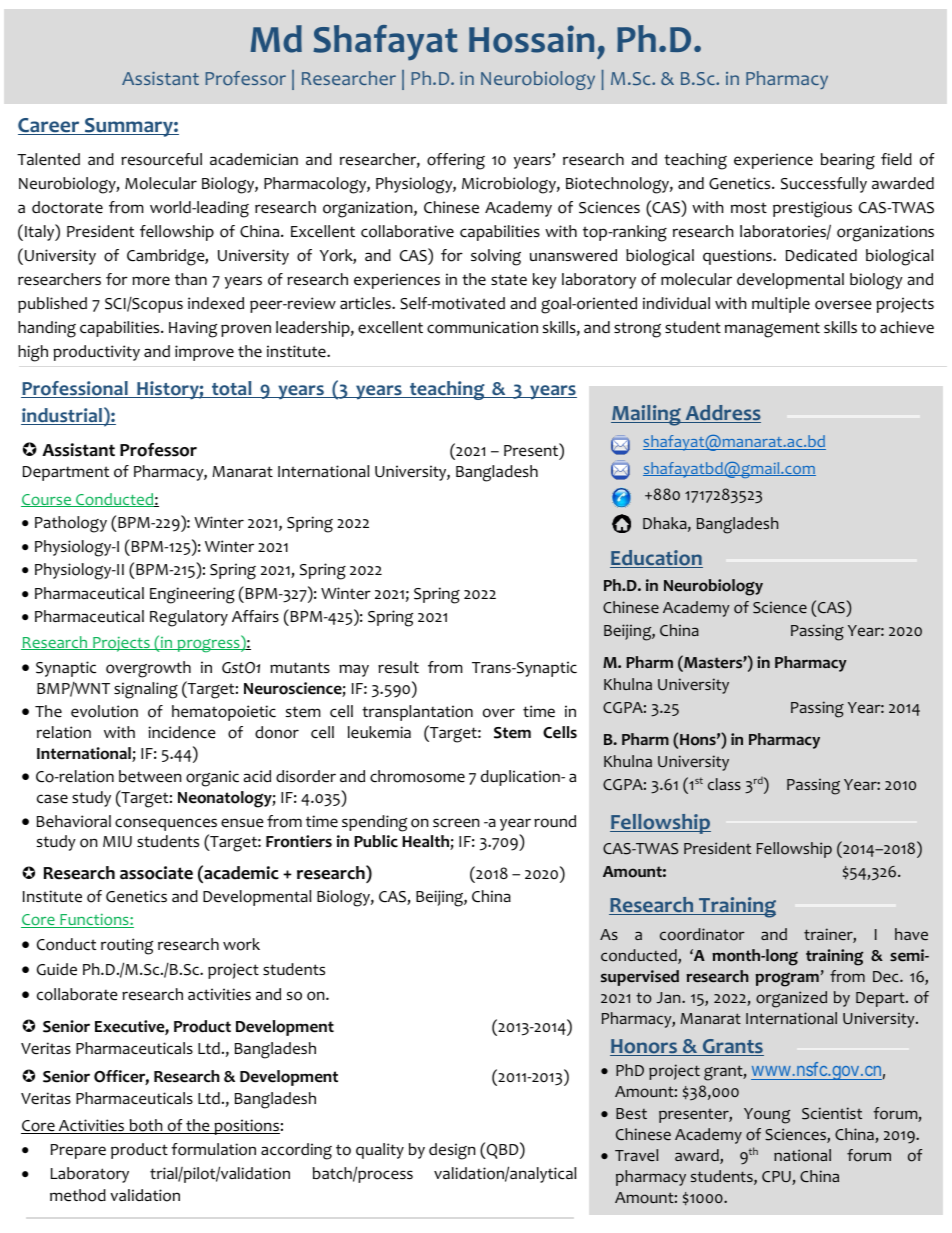 The image size is (952, 1233). I want to click on result, so click(398, 667).
